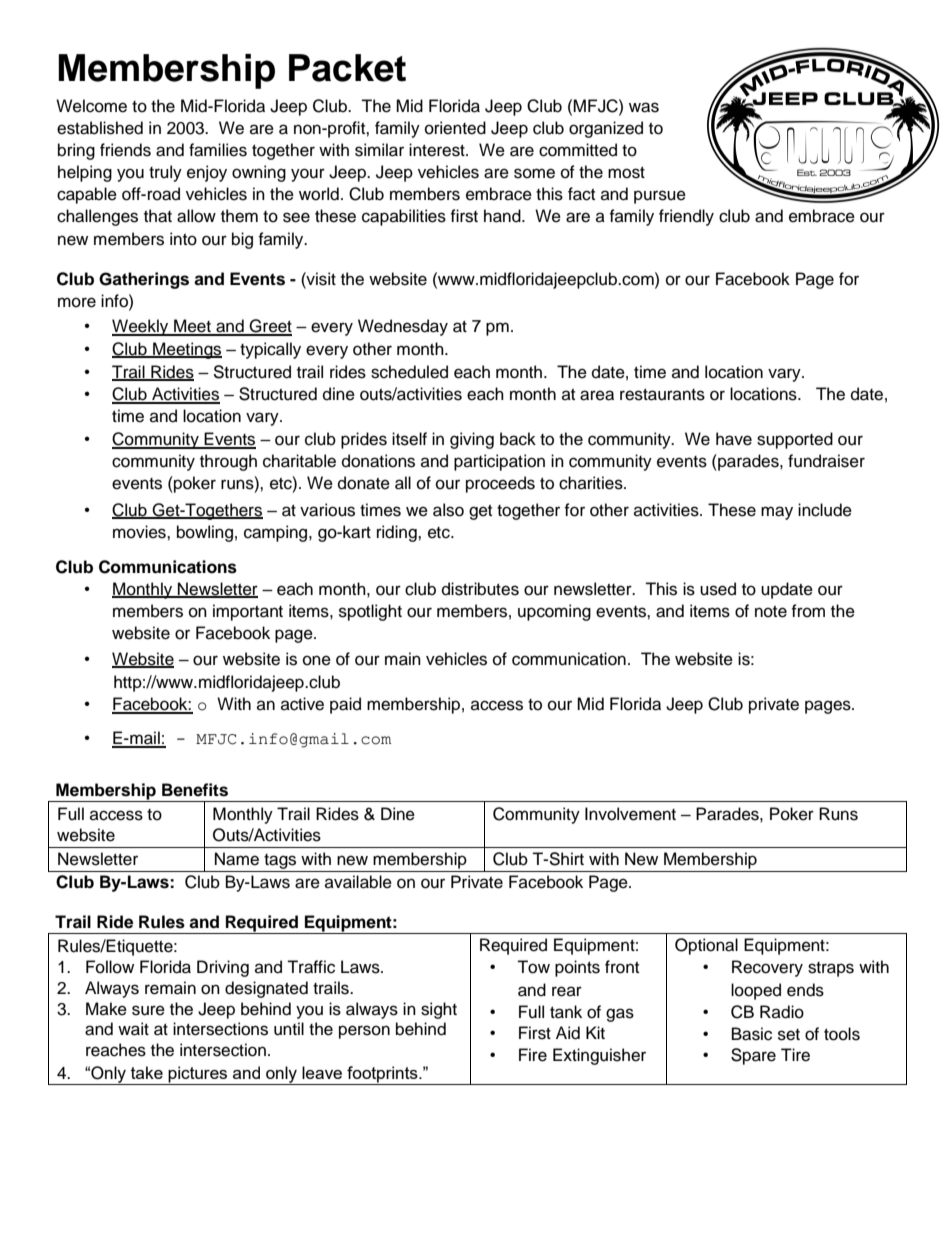 Image resolution: width=952 pixels, height=1233 pixels. What do you see at coordinates (140, 532) in the screenshot?
I see `movies` at bounding box center [140, 532].
